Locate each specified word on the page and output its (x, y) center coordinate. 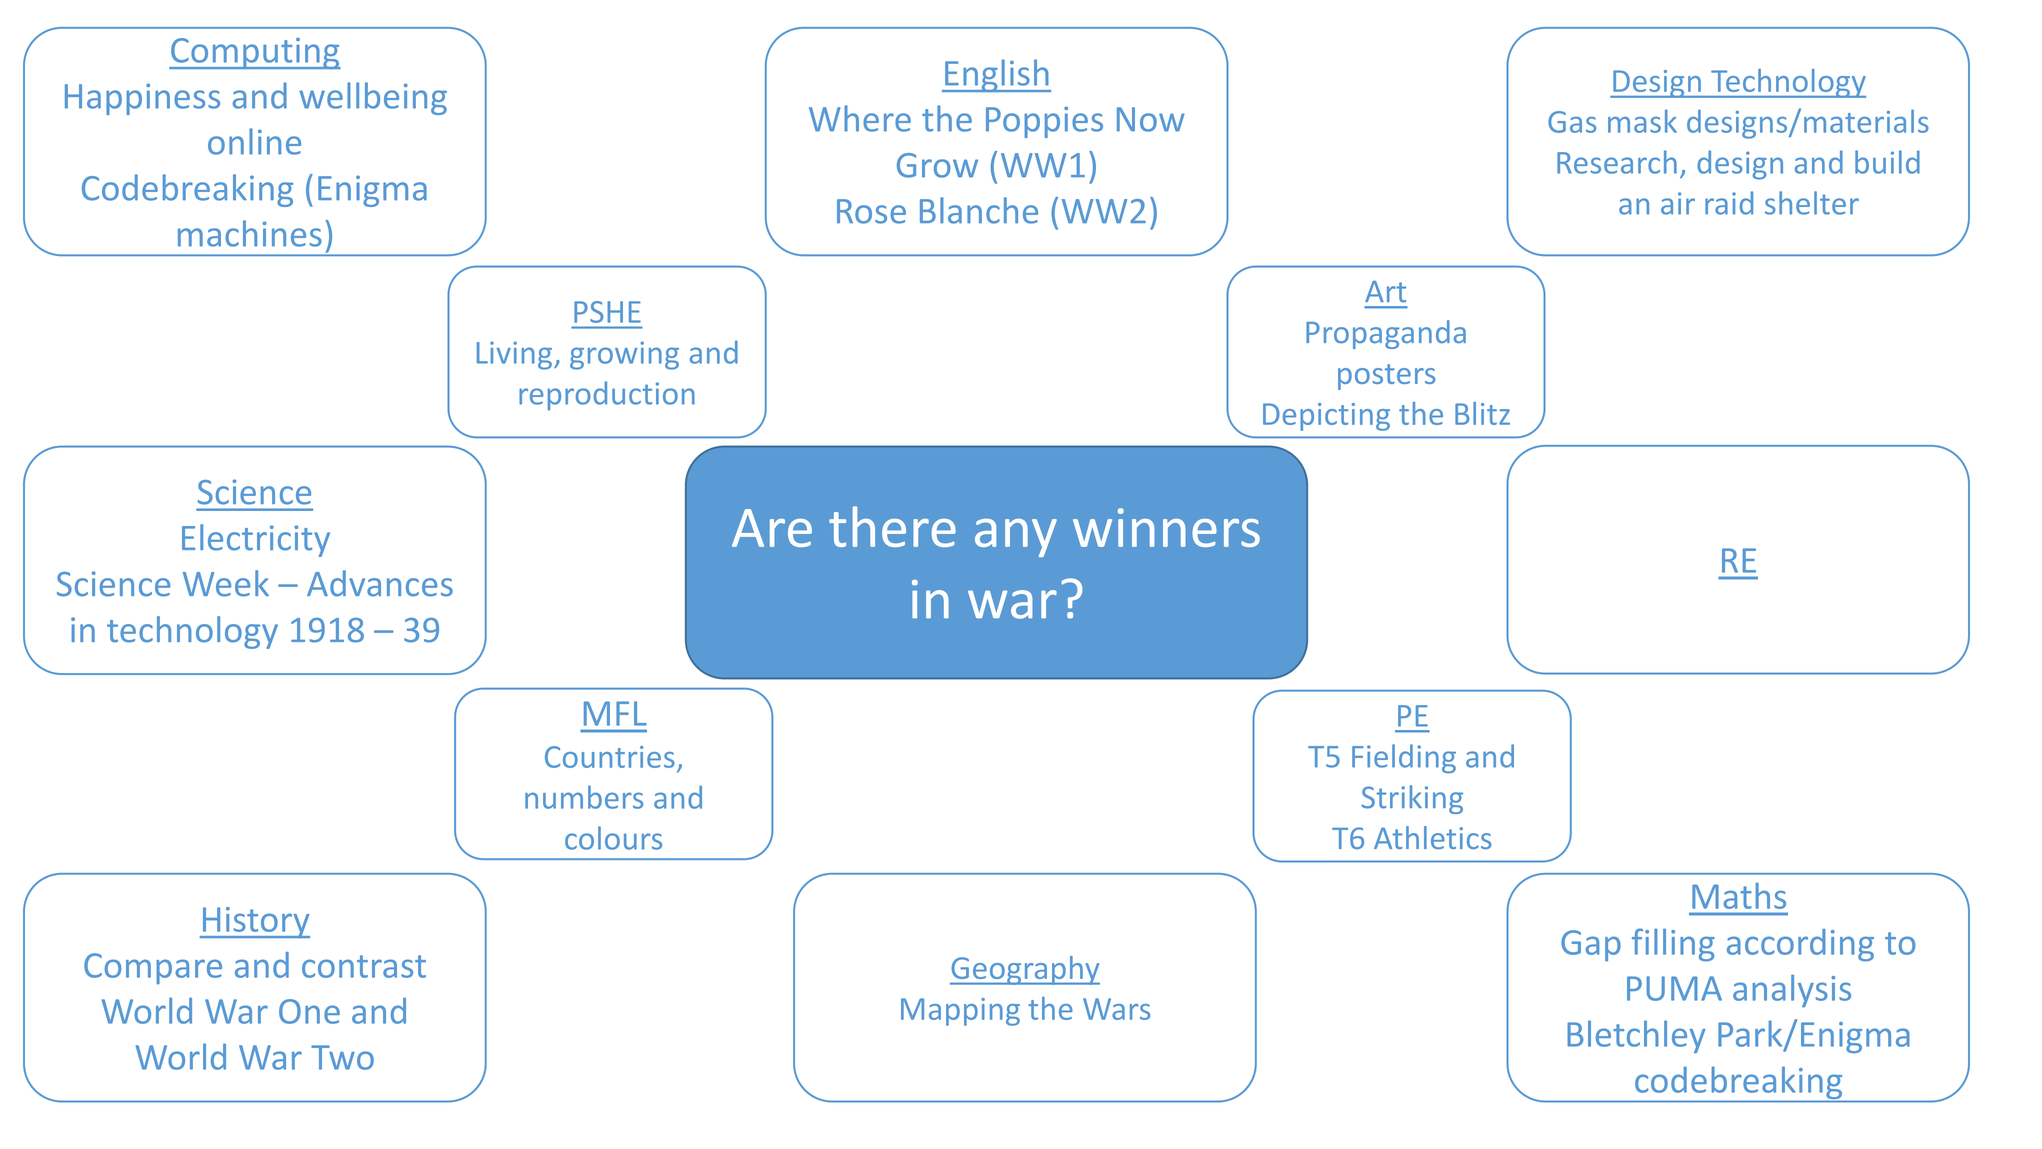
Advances (380, 583)
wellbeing (373, 98)
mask (1642, 121)
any (1016, 538)
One (309, 1011)
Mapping (960, 1012)
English (997, 75)
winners (1166, 527)
